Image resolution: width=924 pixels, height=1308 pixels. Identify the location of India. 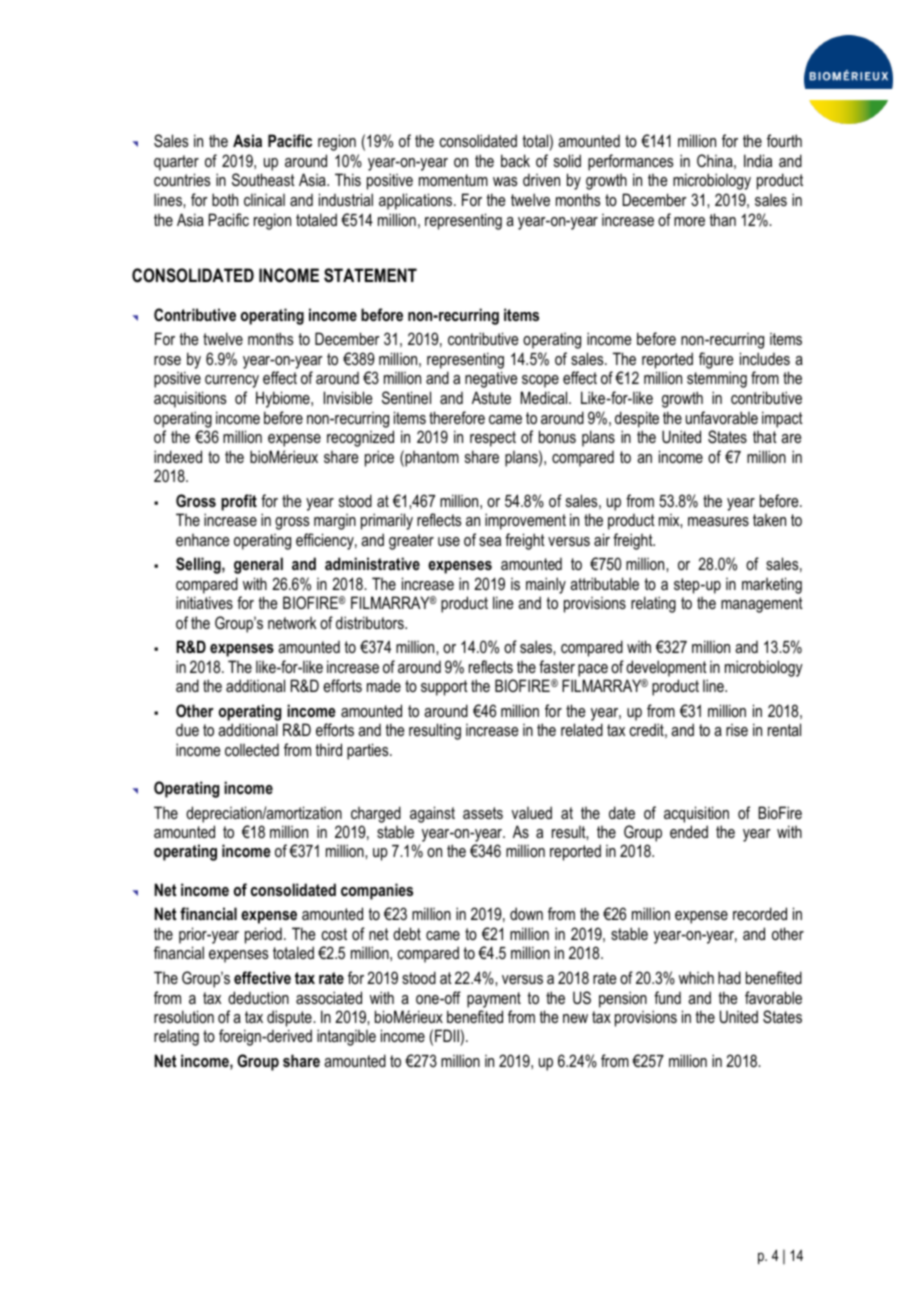
(758, 160).
